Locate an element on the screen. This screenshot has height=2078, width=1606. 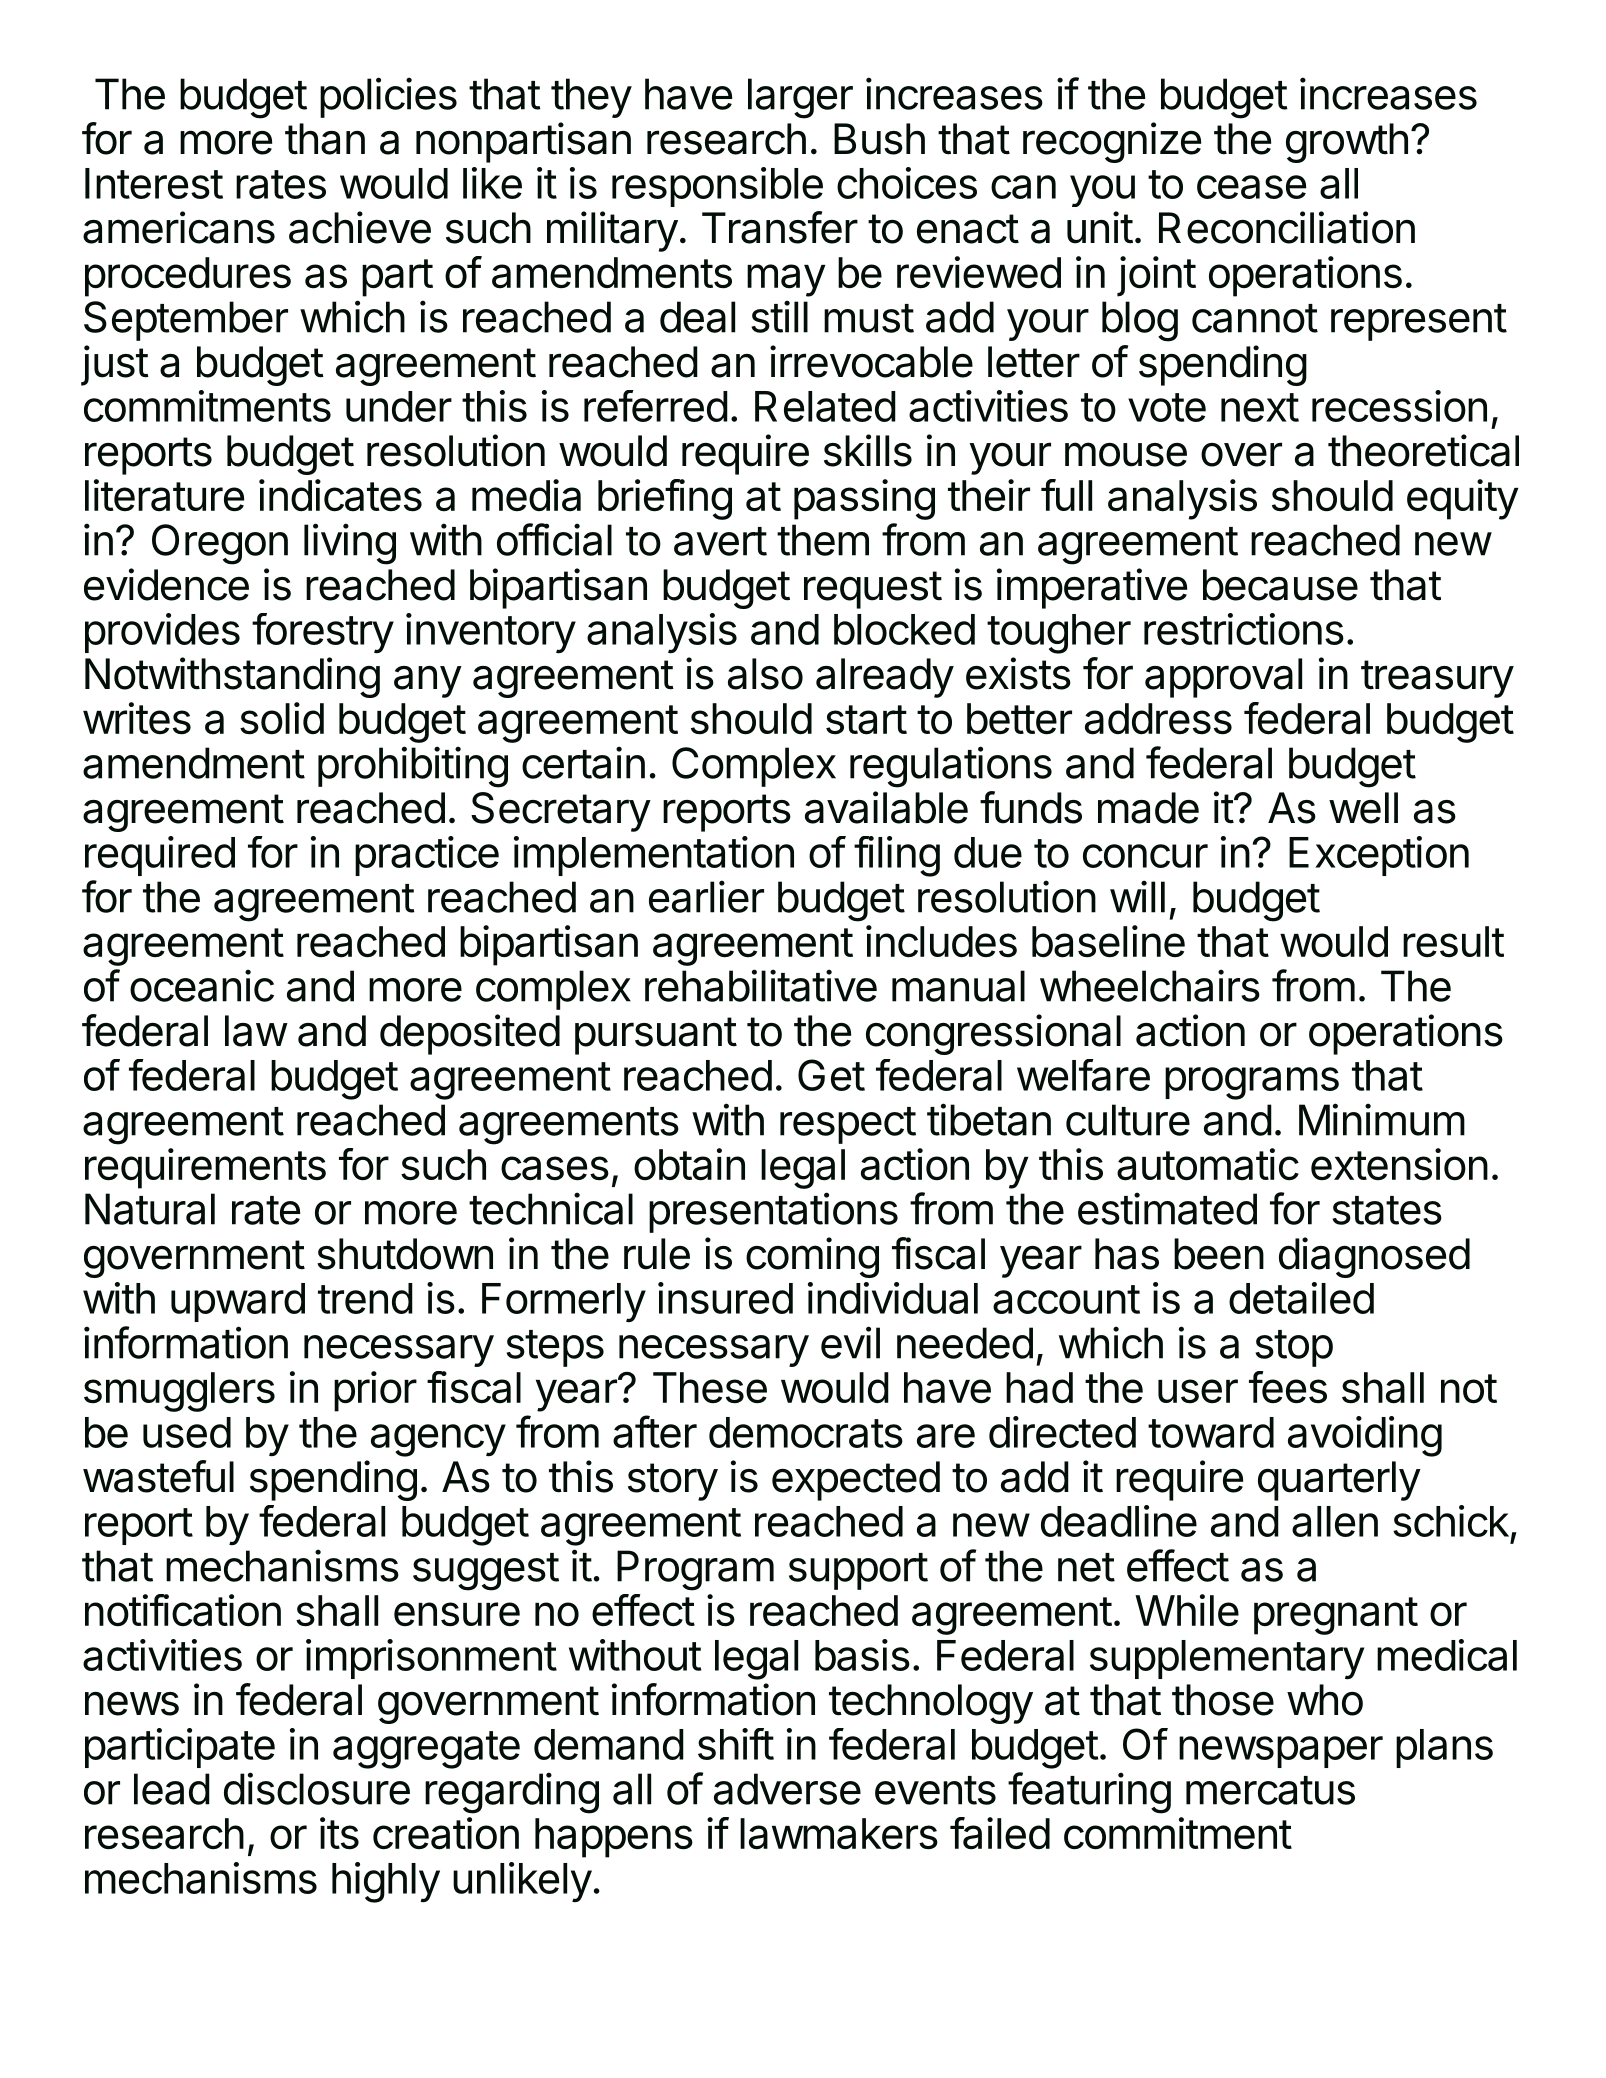
growth is located at coordinates (1347, 143).
